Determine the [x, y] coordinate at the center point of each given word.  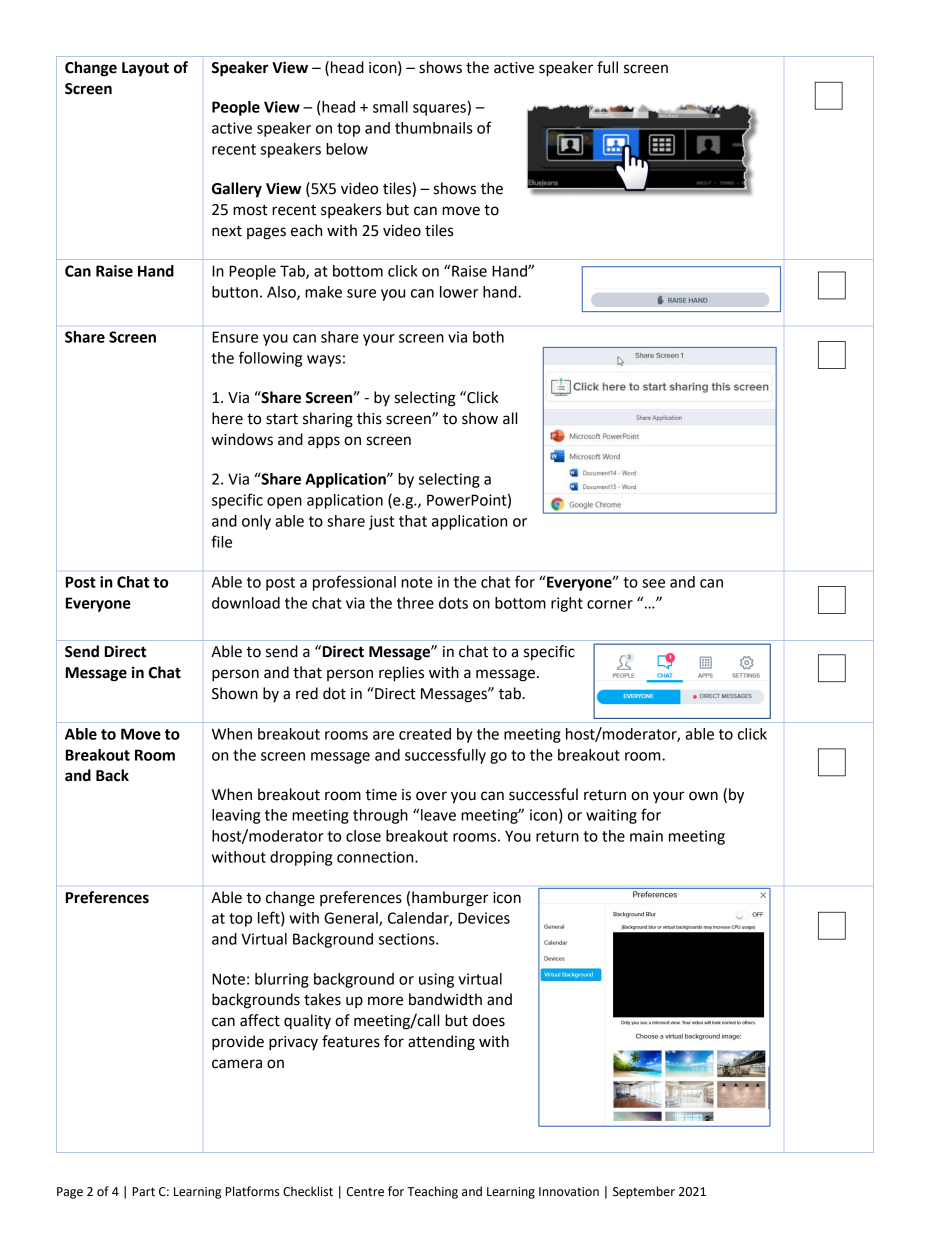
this [369, 418]
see [653, 583]
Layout [145, 69]
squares [439, 110]
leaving [236, 816]
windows [242, 439]
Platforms [253, 1191]
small [390, 107]
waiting [611, 816]
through [380, 816]
